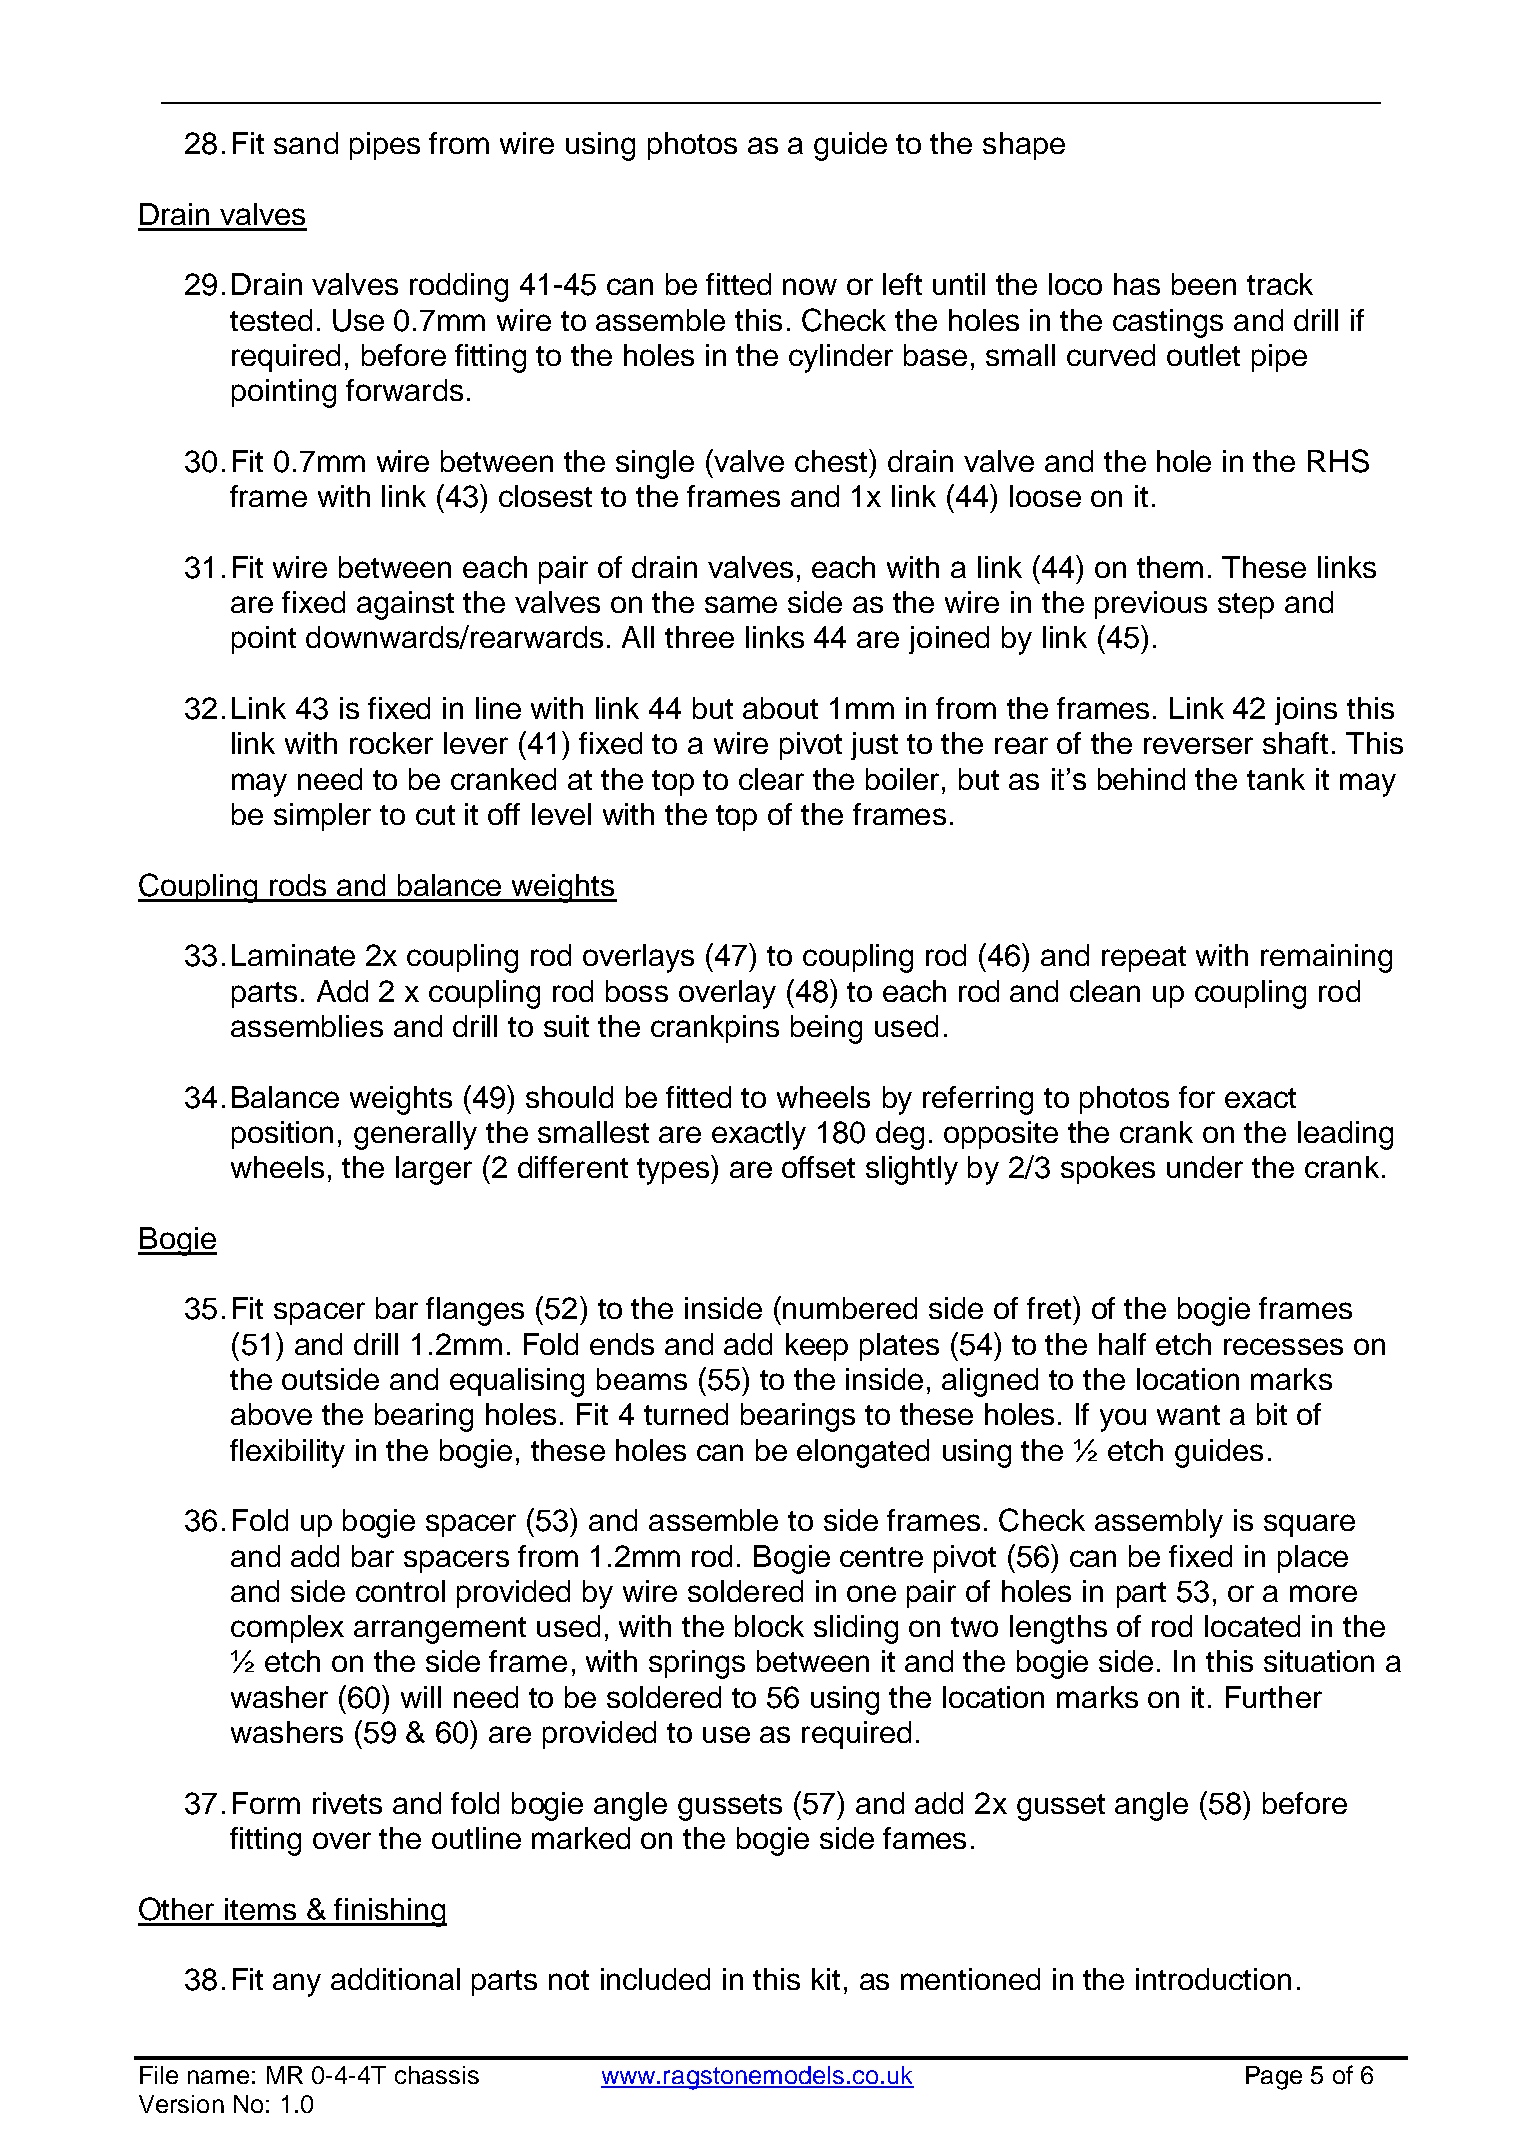  I want to click on located, so click(1252, 1626).
